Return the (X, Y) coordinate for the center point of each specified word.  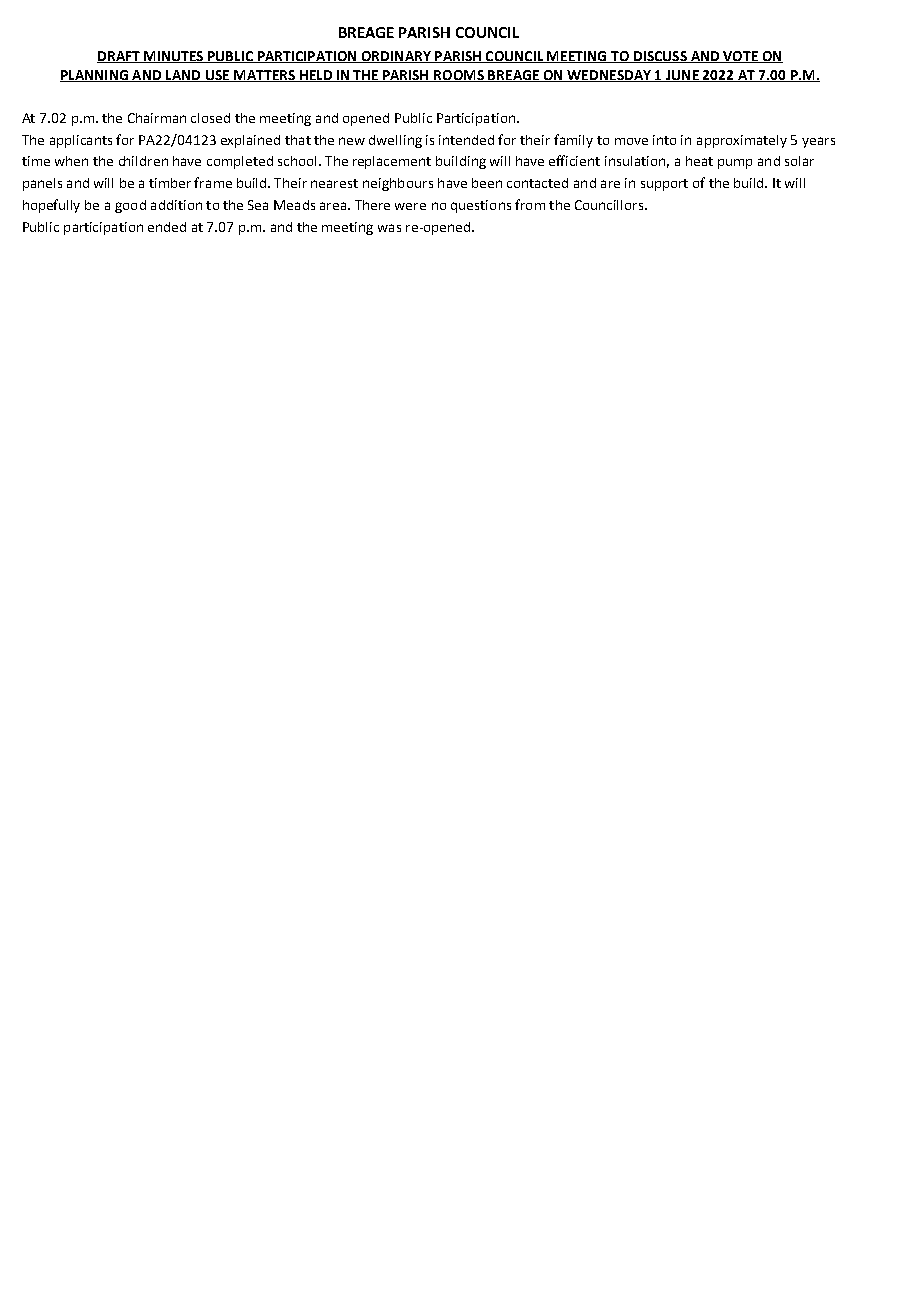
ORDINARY (396, 57)
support (664, 185)
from (530, 204)
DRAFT (119, 57)
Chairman (157, 118)
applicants (81, 141)
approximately (742, 141)
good (130, 206)
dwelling (395, 141)
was (389, 228)
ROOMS (459, 76)
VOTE (740, 57)
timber (170, 183)
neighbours (398, 184)
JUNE (682, 76)
